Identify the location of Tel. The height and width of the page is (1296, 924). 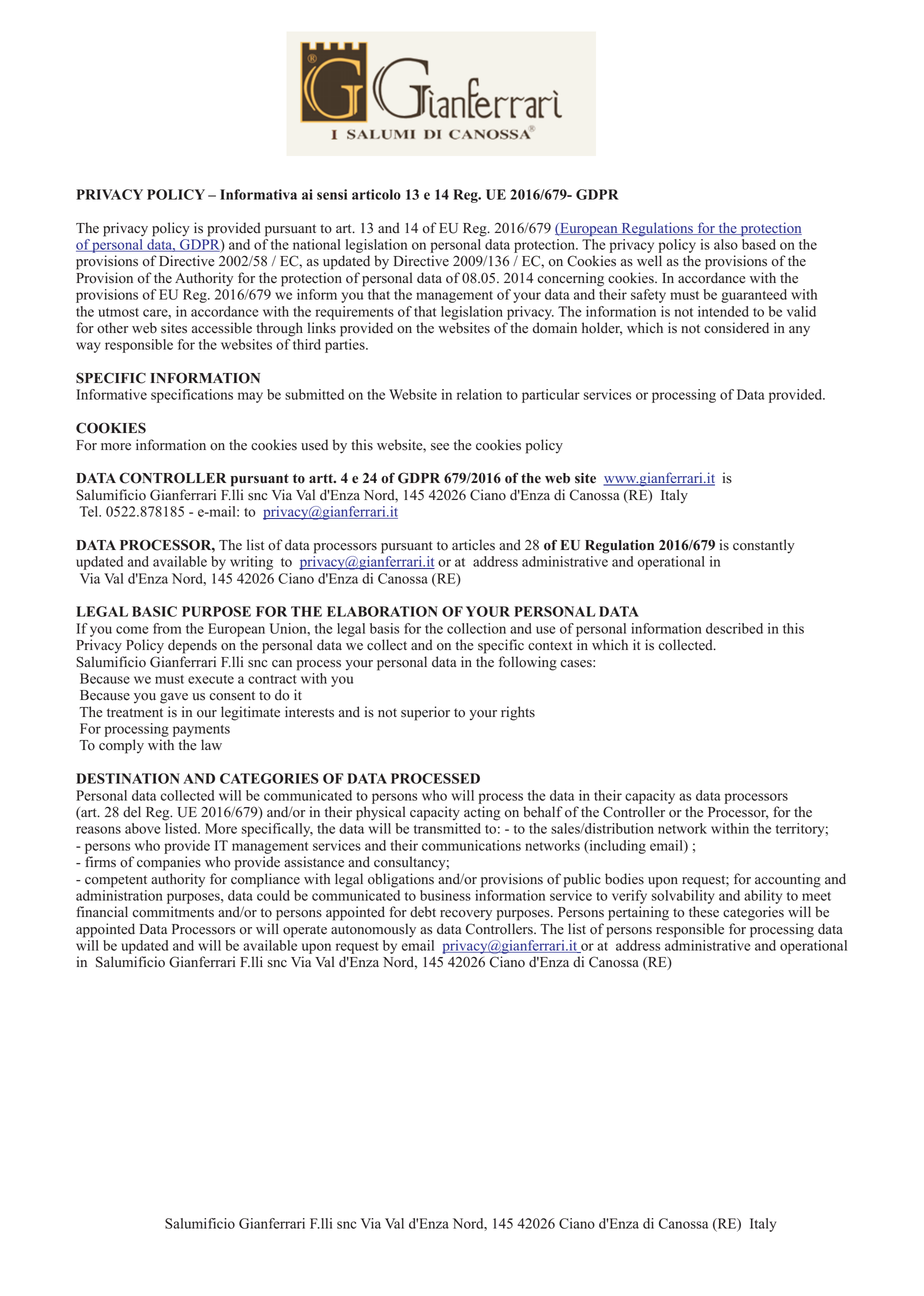
(90, 511).
